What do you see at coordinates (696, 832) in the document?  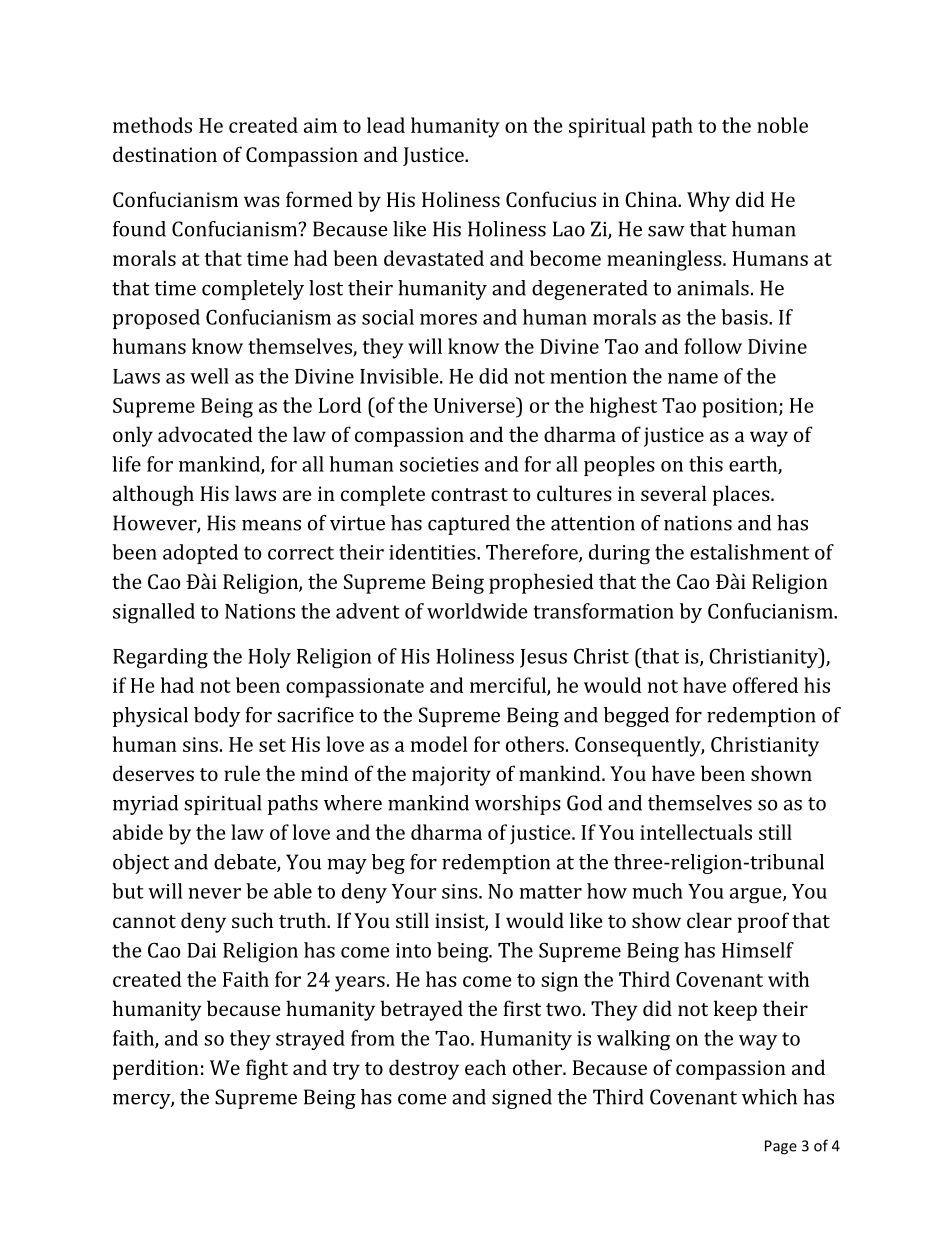 I see `intellectuals` at bounding box center [696, 832].
